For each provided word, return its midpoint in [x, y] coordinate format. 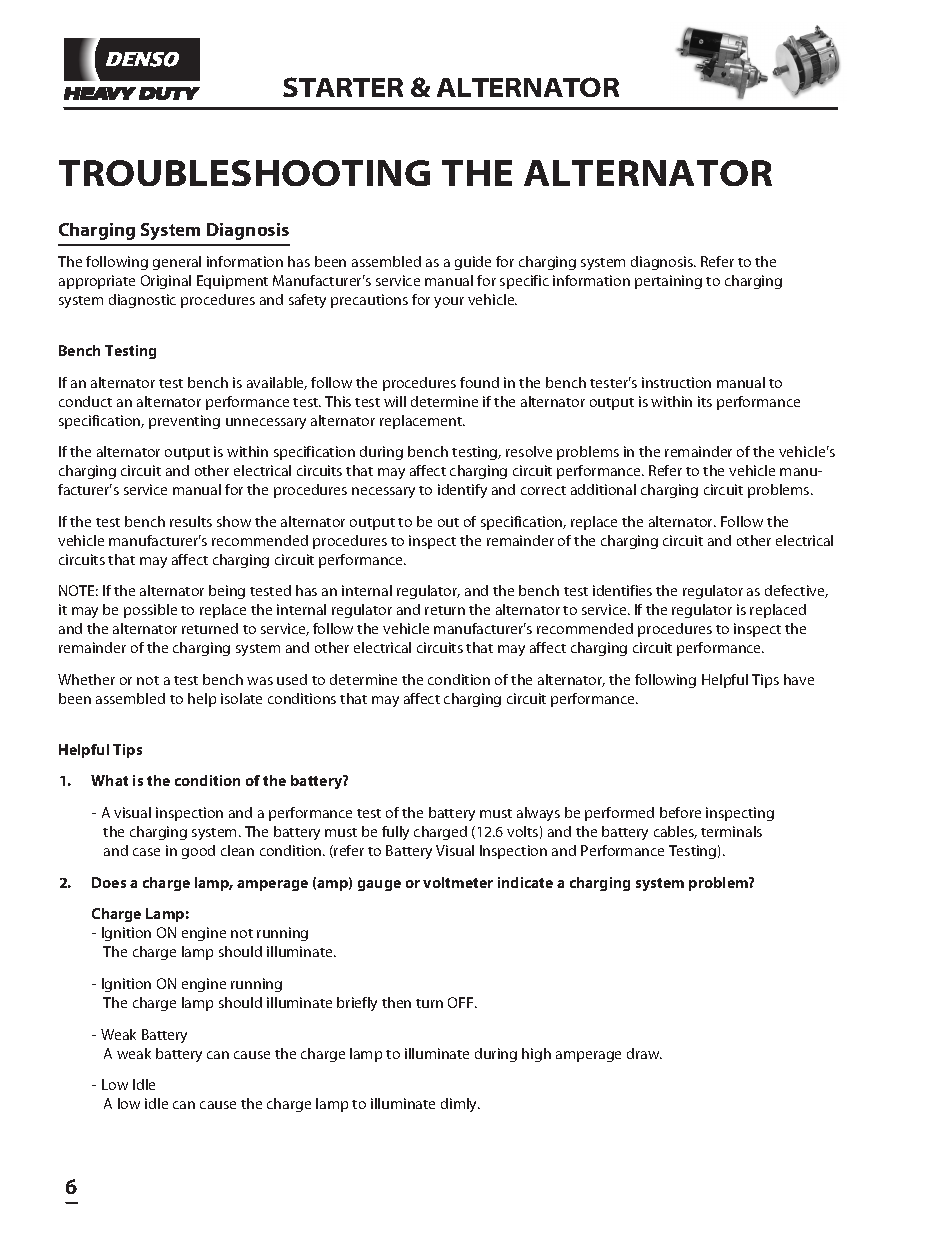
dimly [460, 1105]
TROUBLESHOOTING [244, 173]
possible [150, 611]
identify [462, 491]
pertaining [668, 282]
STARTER [343, 87]
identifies [622, 590]
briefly [357, 1004]
